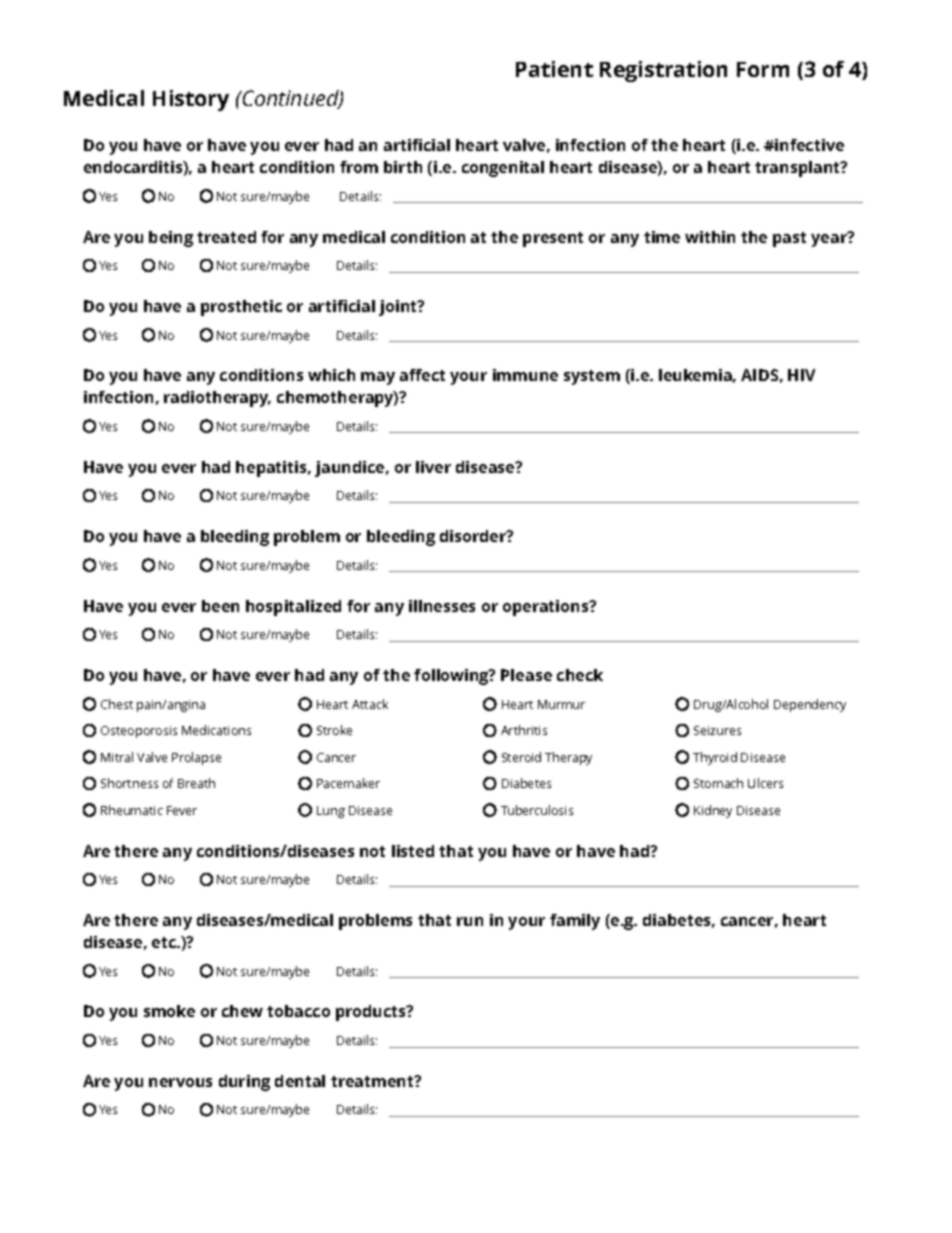 This document has width=952, height=1233. I want to click on Medications, so click(216, 730).
